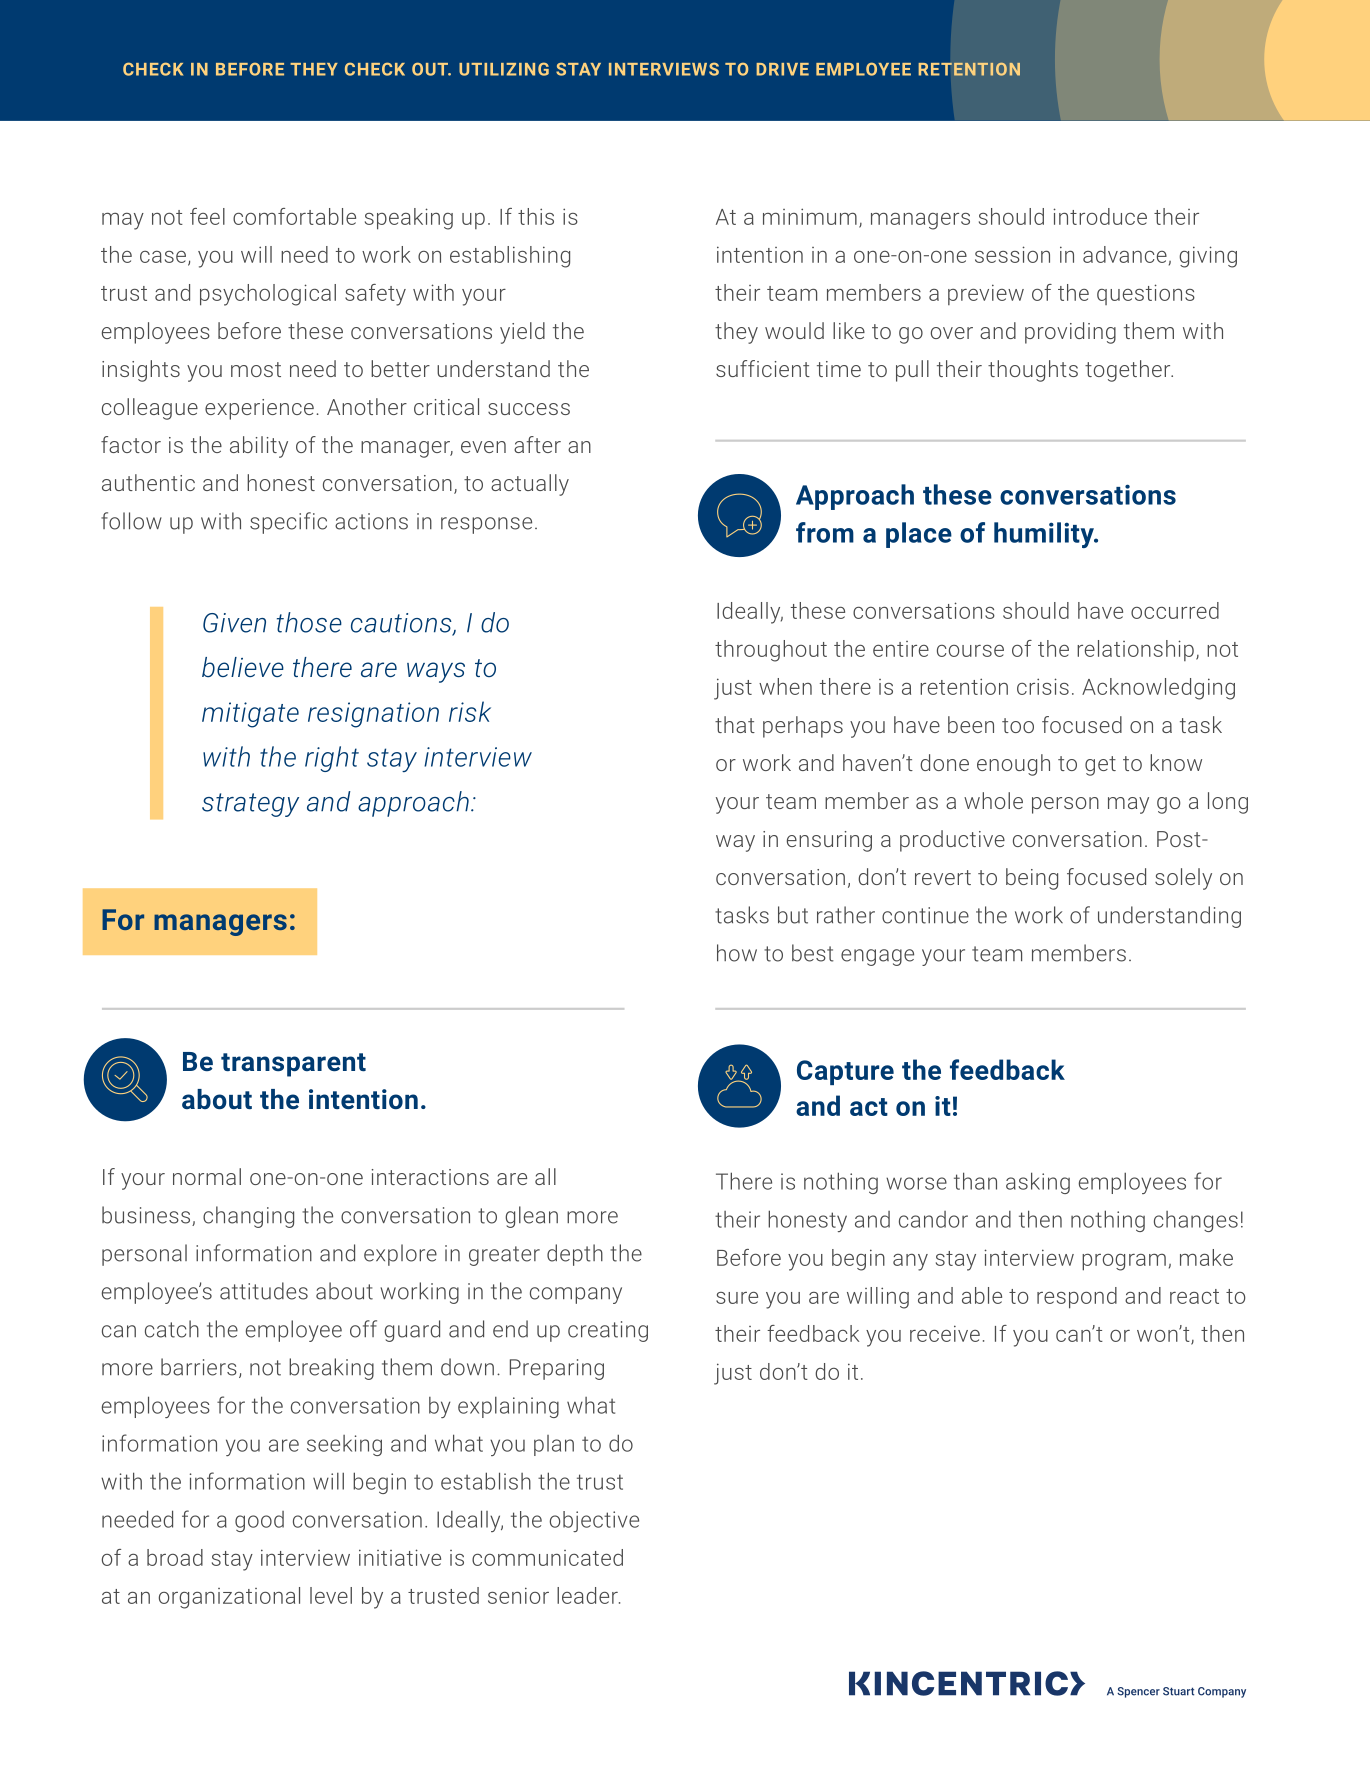 Image resolution: width=1370 pixels, height=1773 pixels. I want to click on strategy, so click(250, 805).
